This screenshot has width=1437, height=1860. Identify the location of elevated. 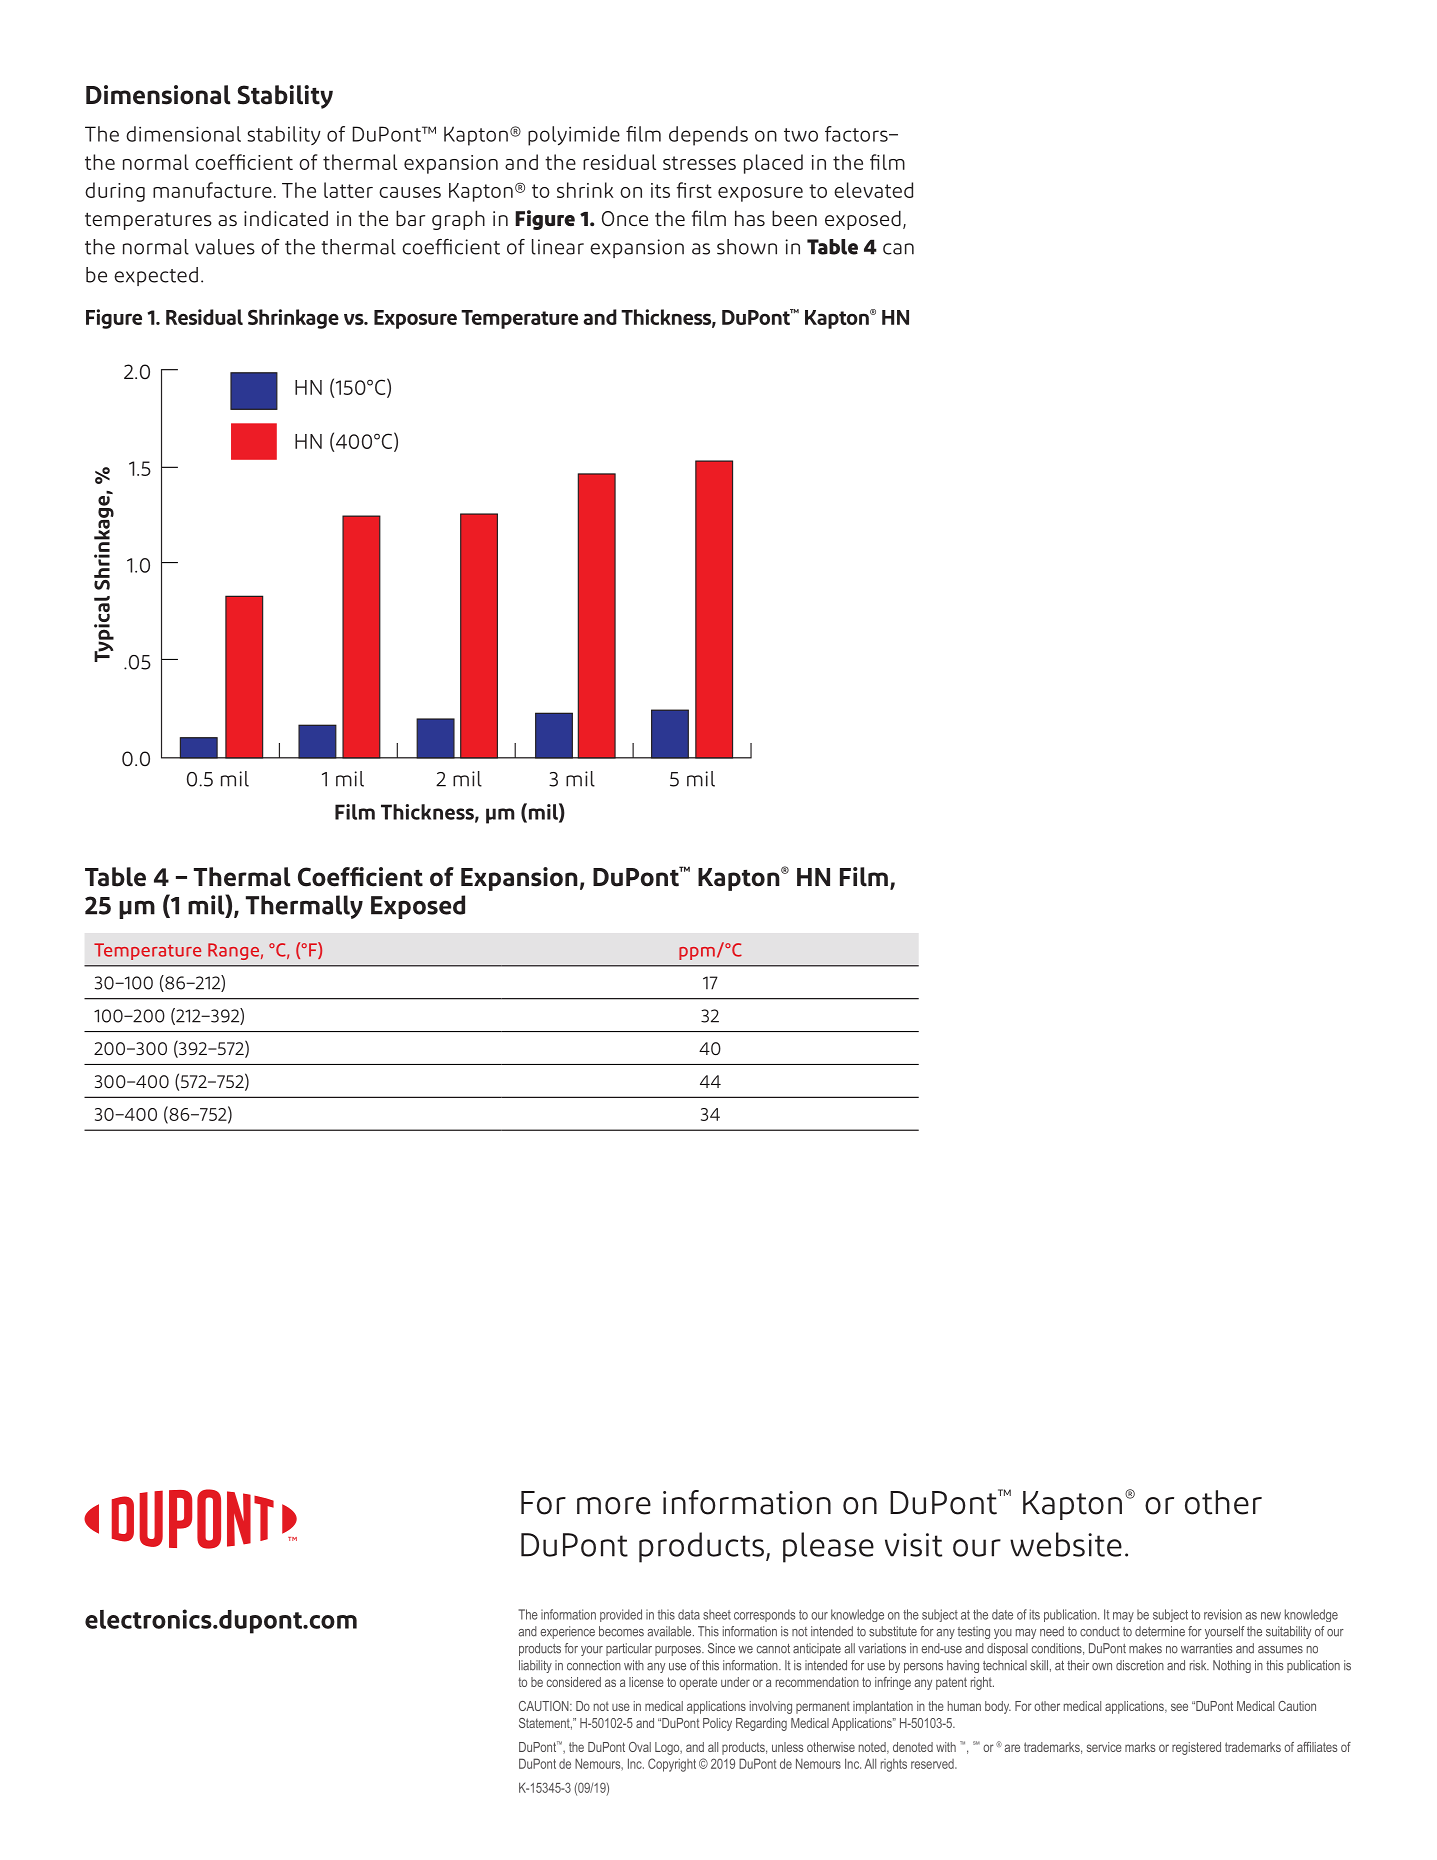
(873, 190).
